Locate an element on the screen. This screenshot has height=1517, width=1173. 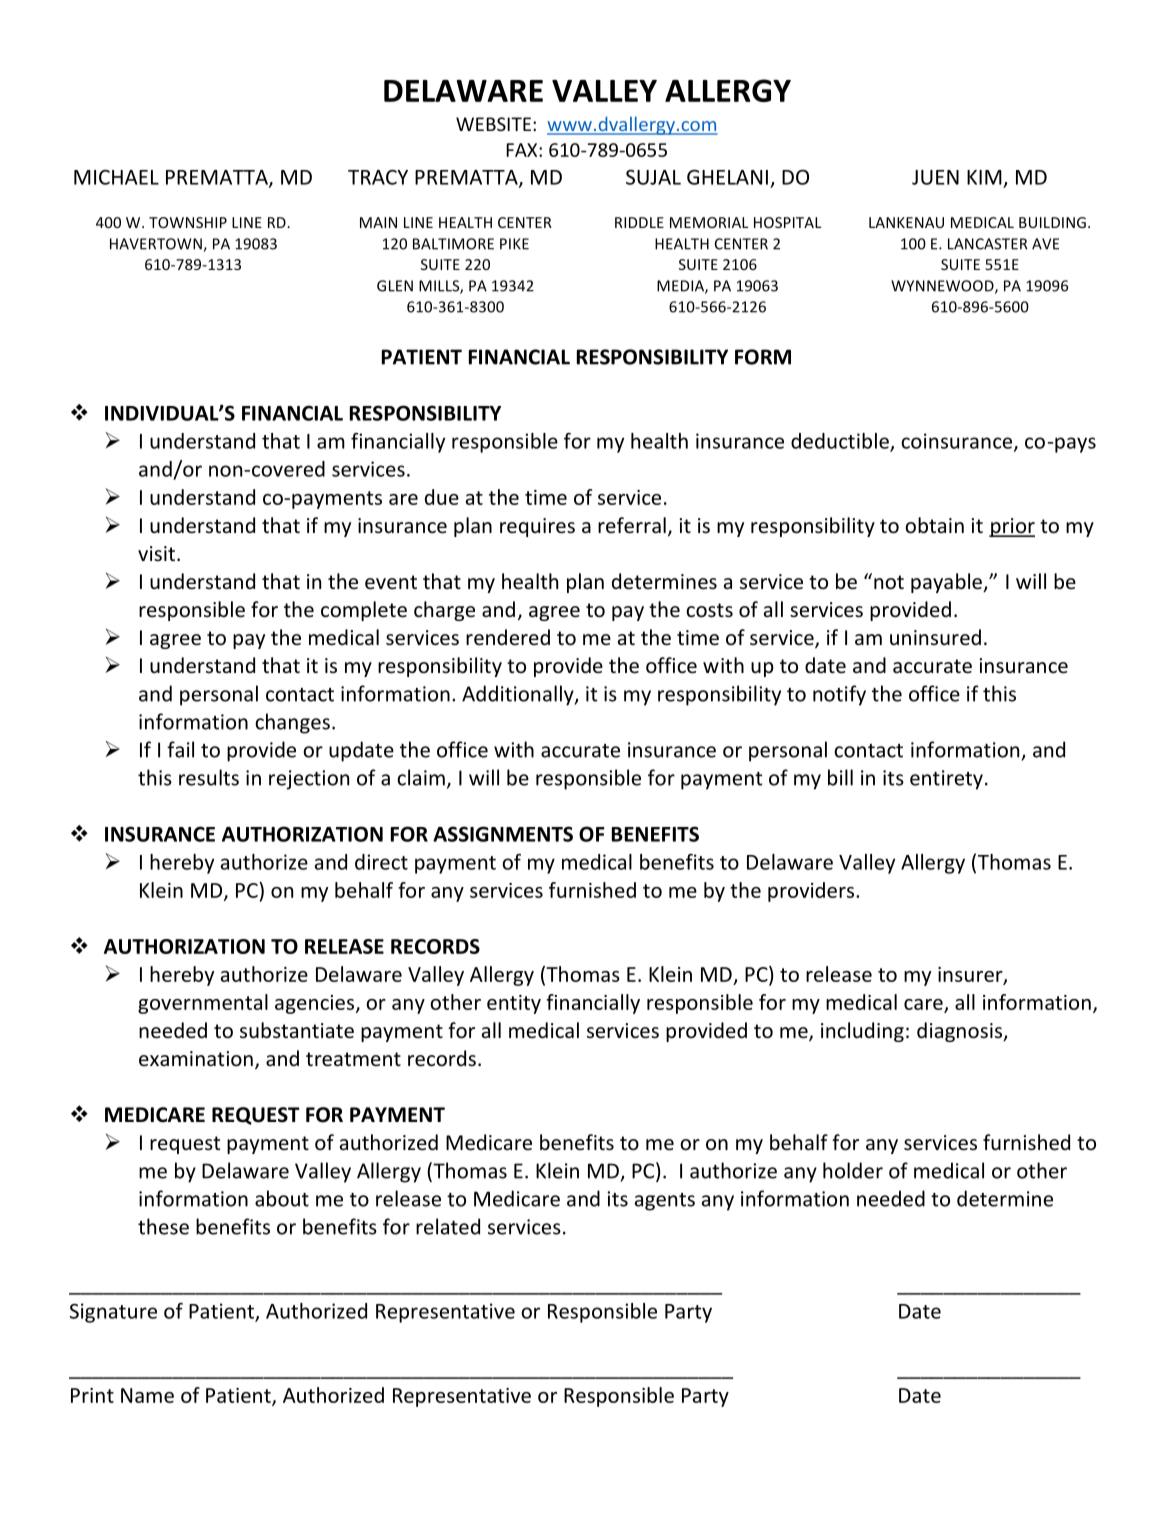
holder is located at coordinates (853, 1170).
